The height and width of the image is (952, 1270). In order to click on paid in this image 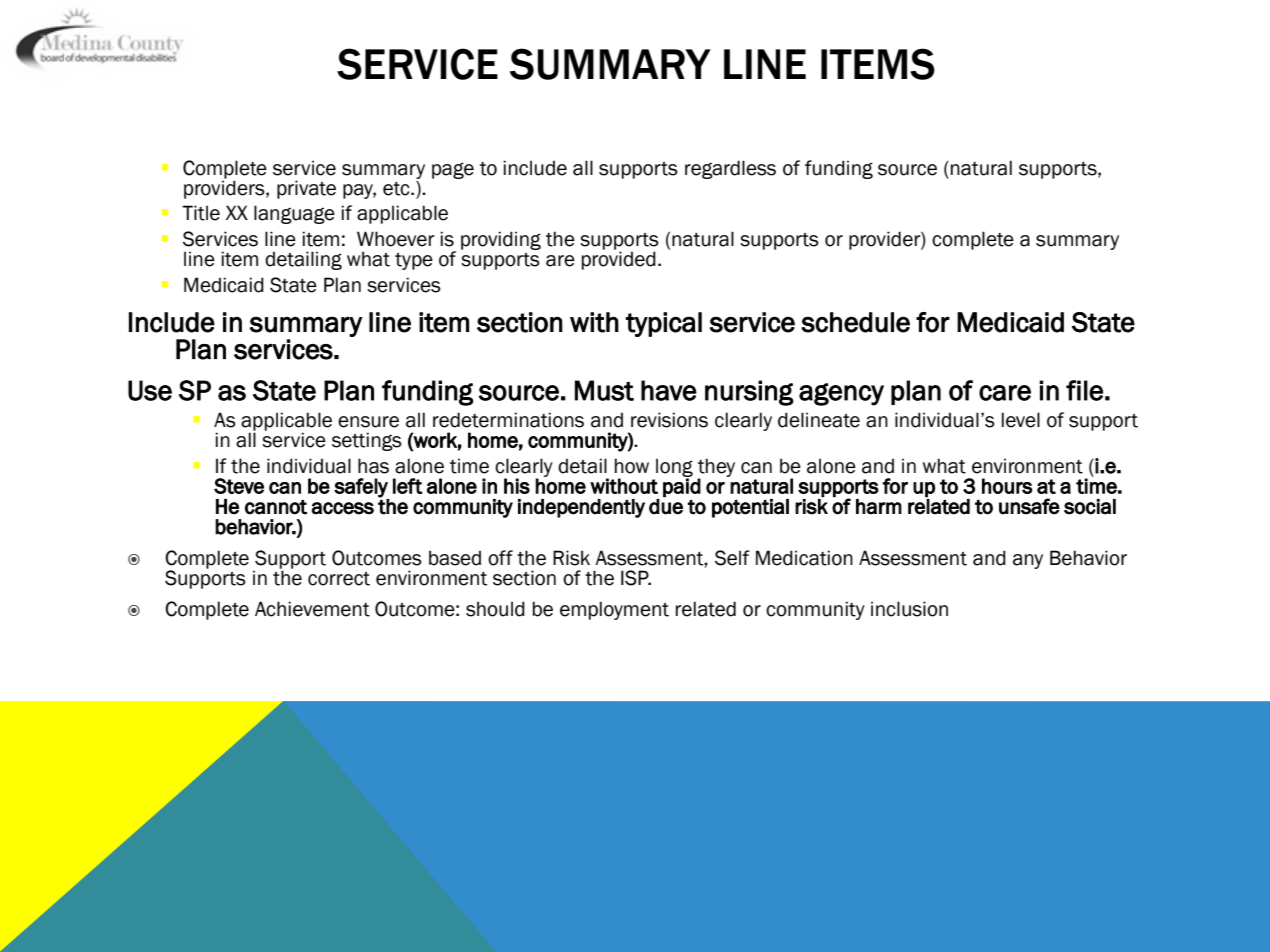, I will do `click(682, 488)`.
